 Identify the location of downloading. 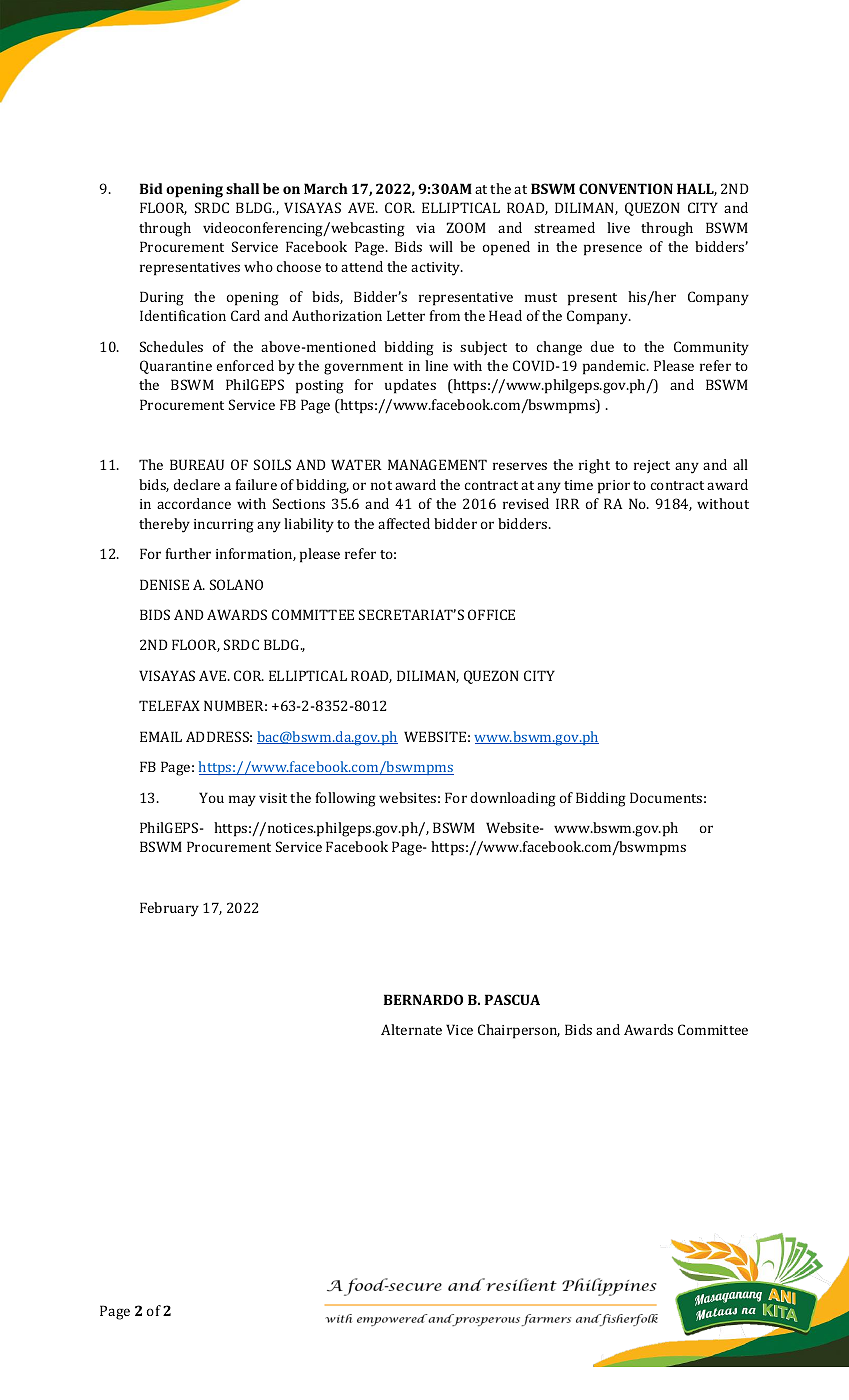
(513, 799).
